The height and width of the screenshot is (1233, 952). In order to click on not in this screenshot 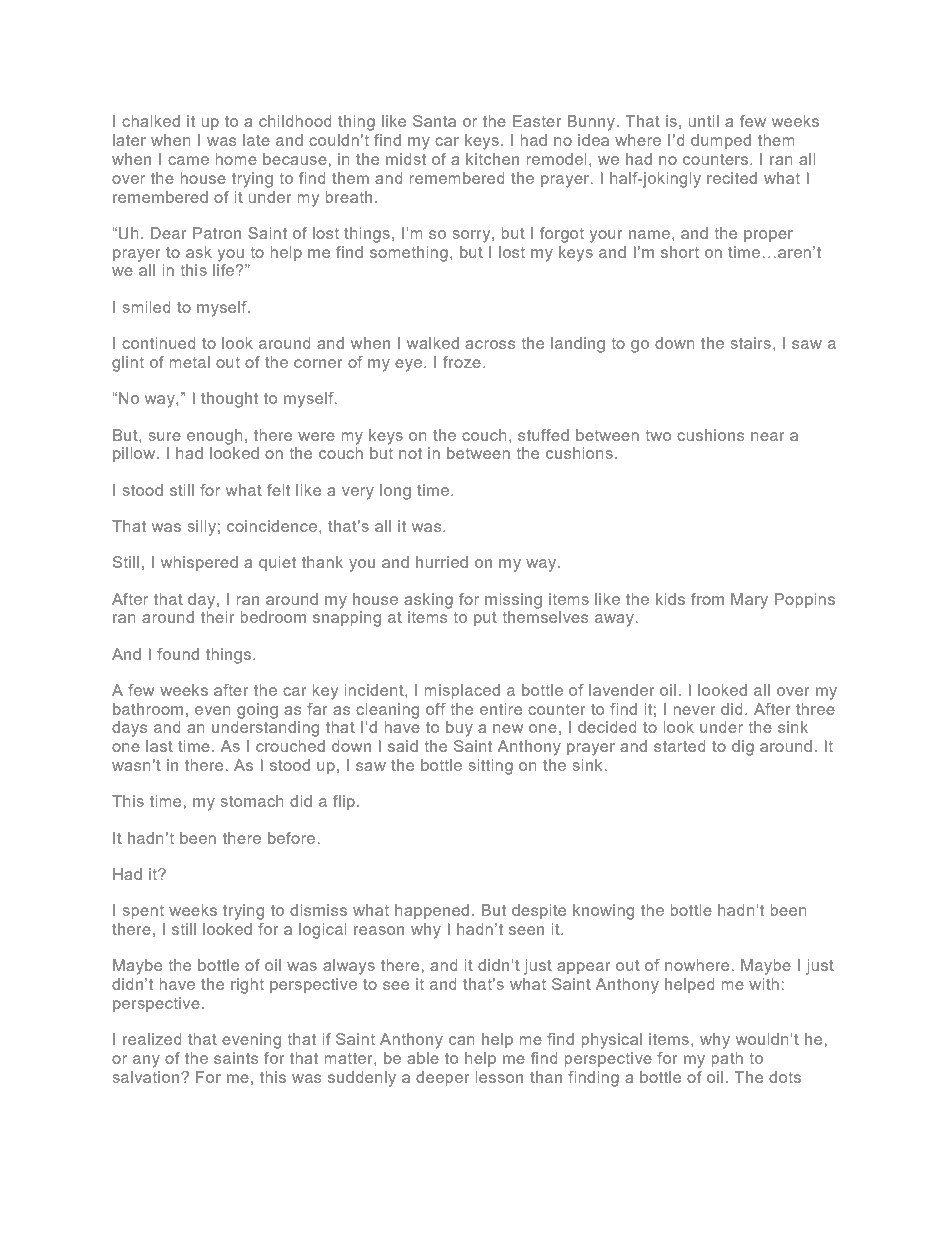, I will do `click(410, 453)`.
